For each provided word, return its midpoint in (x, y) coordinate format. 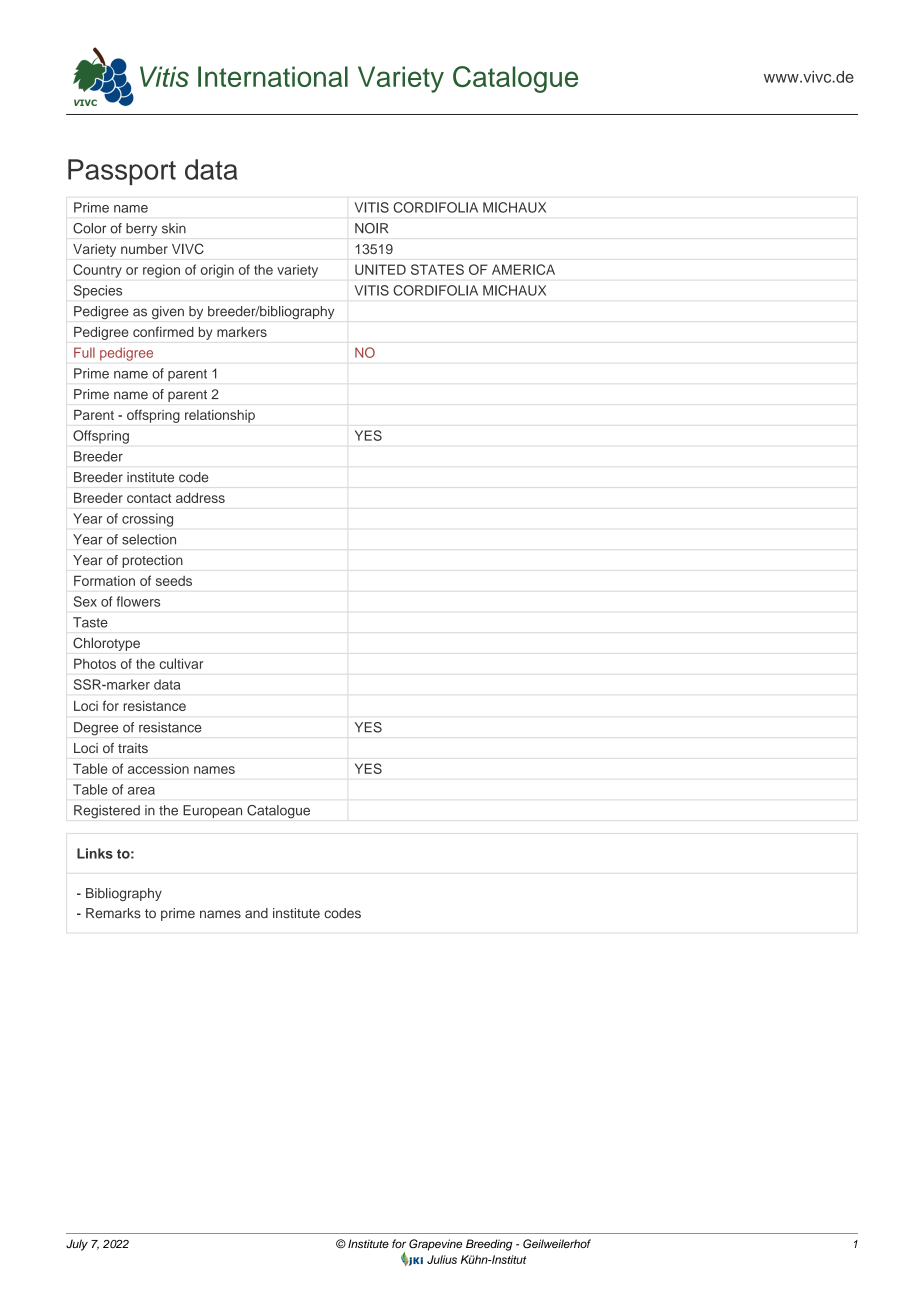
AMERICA (523, 269)
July (77, 1245)
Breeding (489, 1245)
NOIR (371, 228)
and (256, 913)
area (141, 791)
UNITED (380, 269)
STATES (437, 269)
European (212, 811)
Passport (122, 172)
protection (152, 561)
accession (158, 768)
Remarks (113, 913)
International (273, 76)
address (200, 498)
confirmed (163, 332)
